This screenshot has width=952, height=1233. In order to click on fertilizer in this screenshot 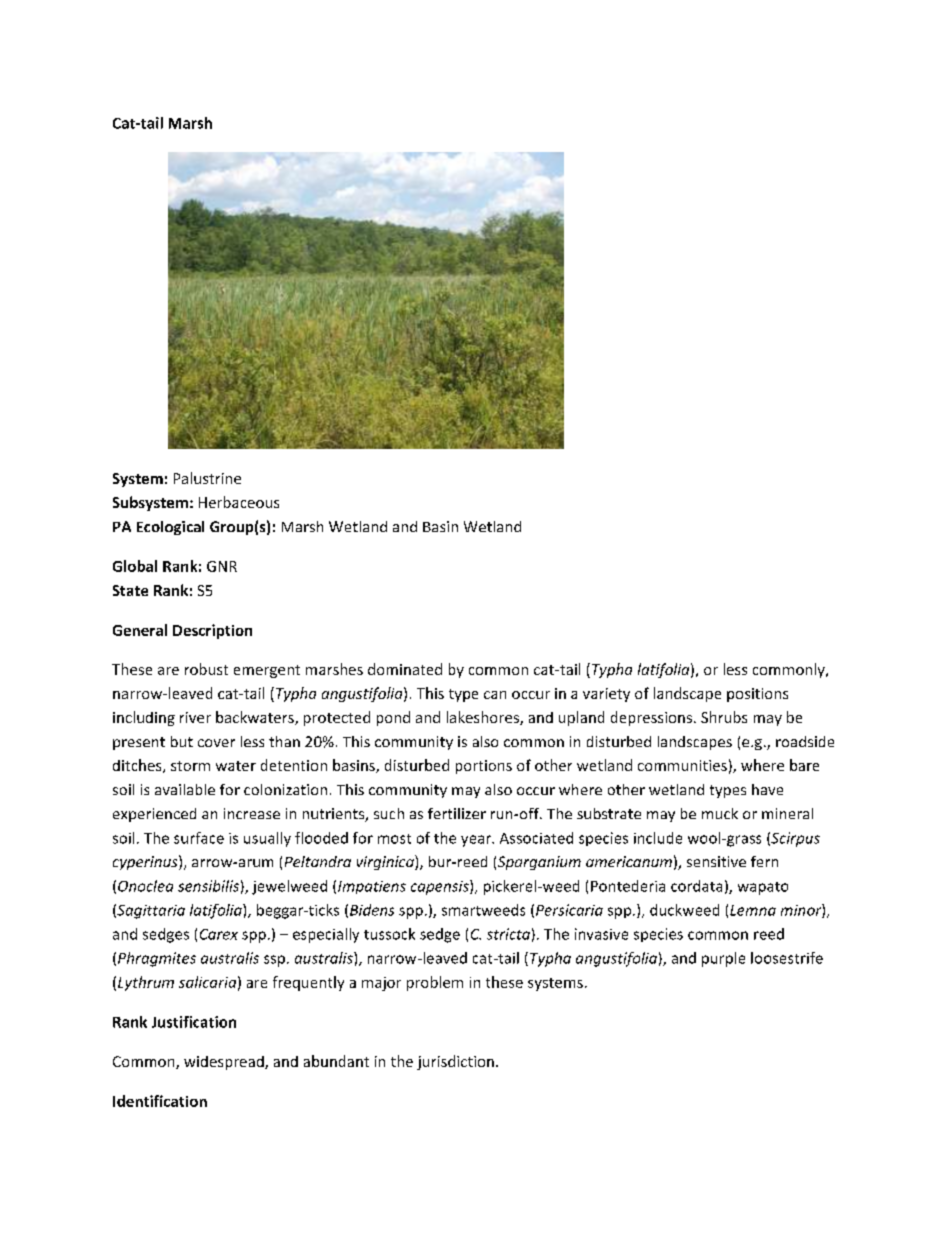, I will do `click(457, 813)`.
